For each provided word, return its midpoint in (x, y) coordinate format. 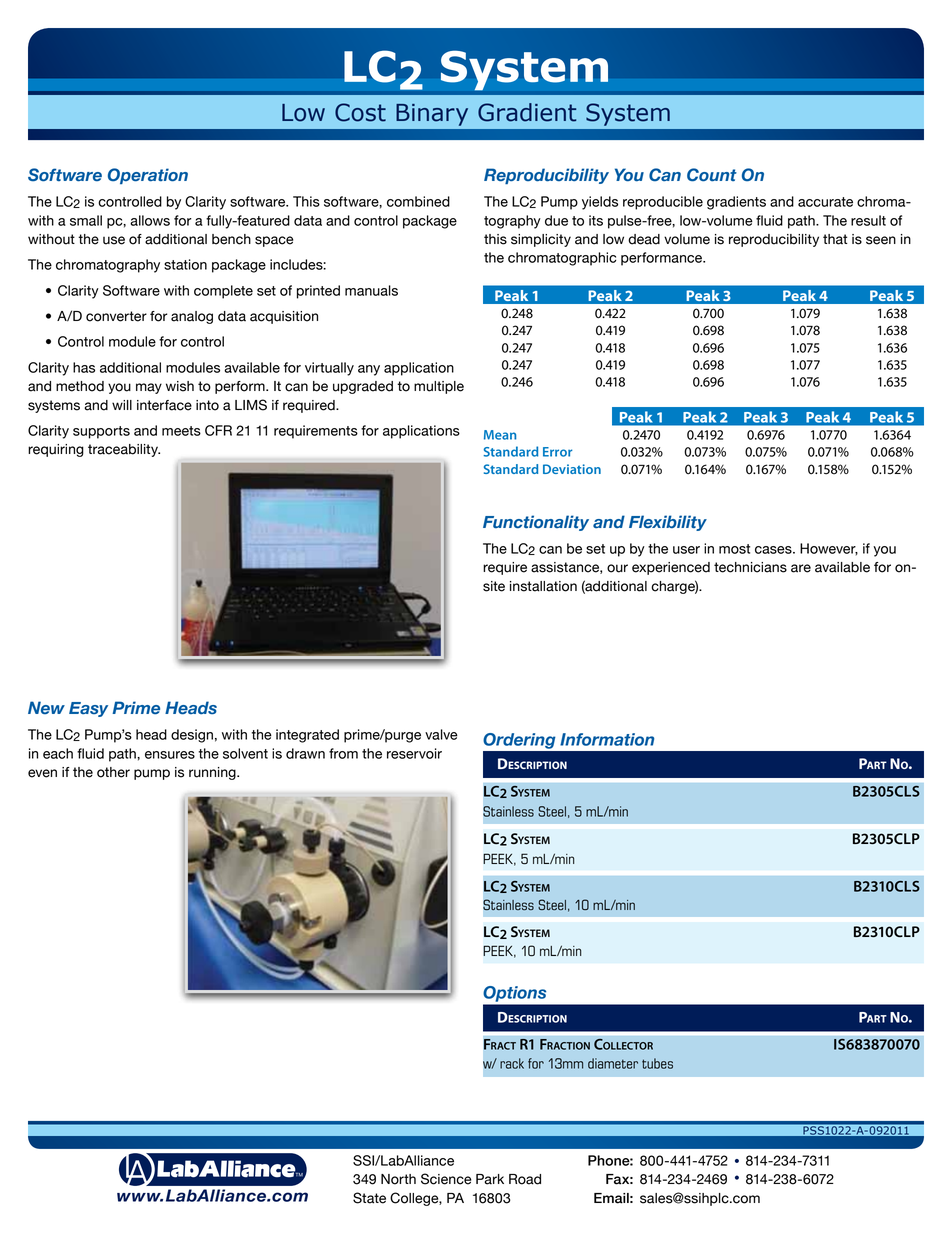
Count (712, 175)
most (734, 549)
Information (607, 739)
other (113, 772)
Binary (432, 115)
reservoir (414, 753)
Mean (500, 435)
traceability (124, 450)
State (369, 1198)
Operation (148, 176)
